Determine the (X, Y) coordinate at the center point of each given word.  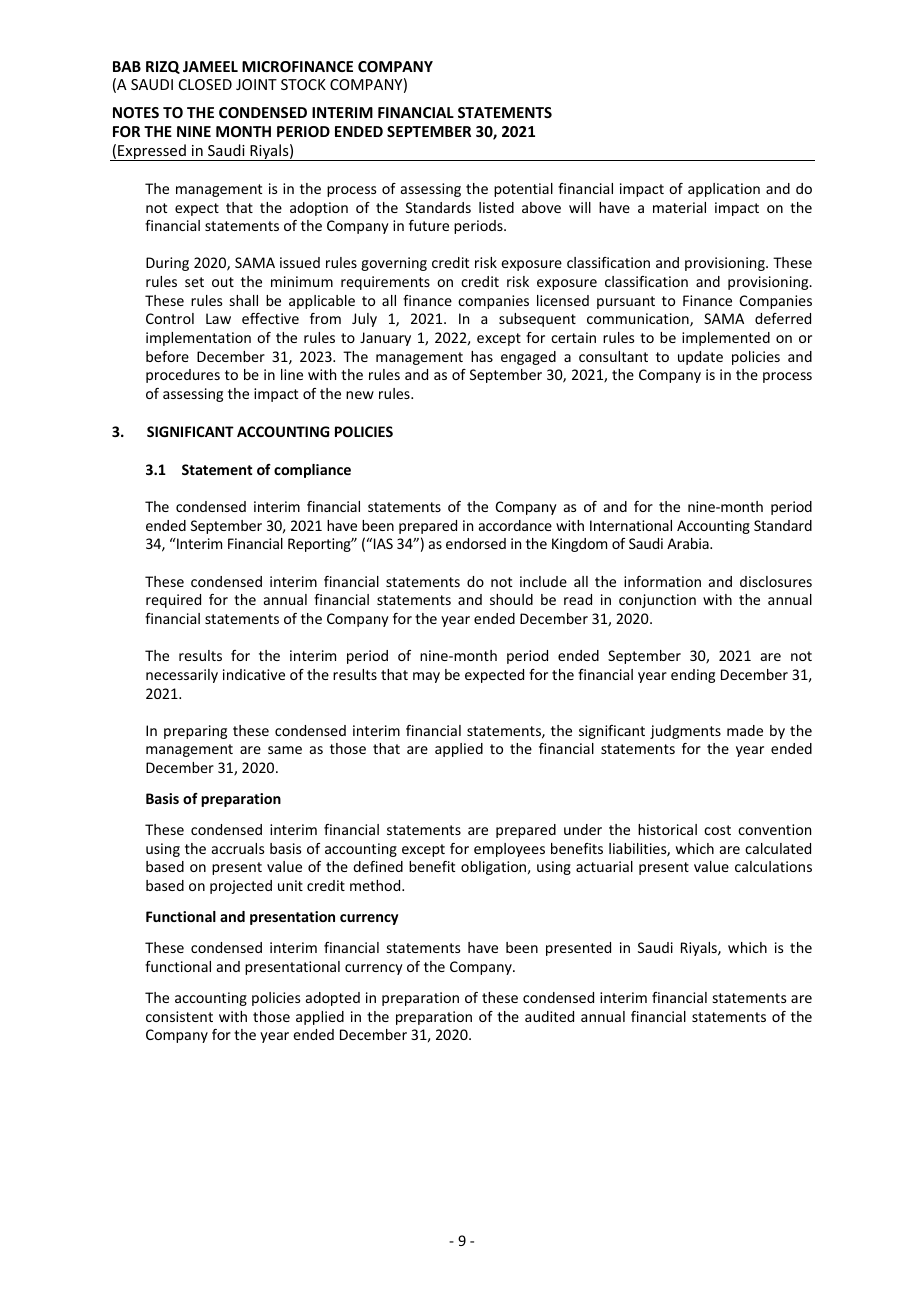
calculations (773, 866)
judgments (685, 732)
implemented (726, 339)
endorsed (476, 543)
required (173, 601)
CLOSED (205, 84)
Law (218, 318)
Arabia (689, 543)
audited (549, 1016)
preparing (195, 732)
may (426, 677)
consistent (179, 1016)
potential (523, 190)
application (724, 190)
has (482, 356)
